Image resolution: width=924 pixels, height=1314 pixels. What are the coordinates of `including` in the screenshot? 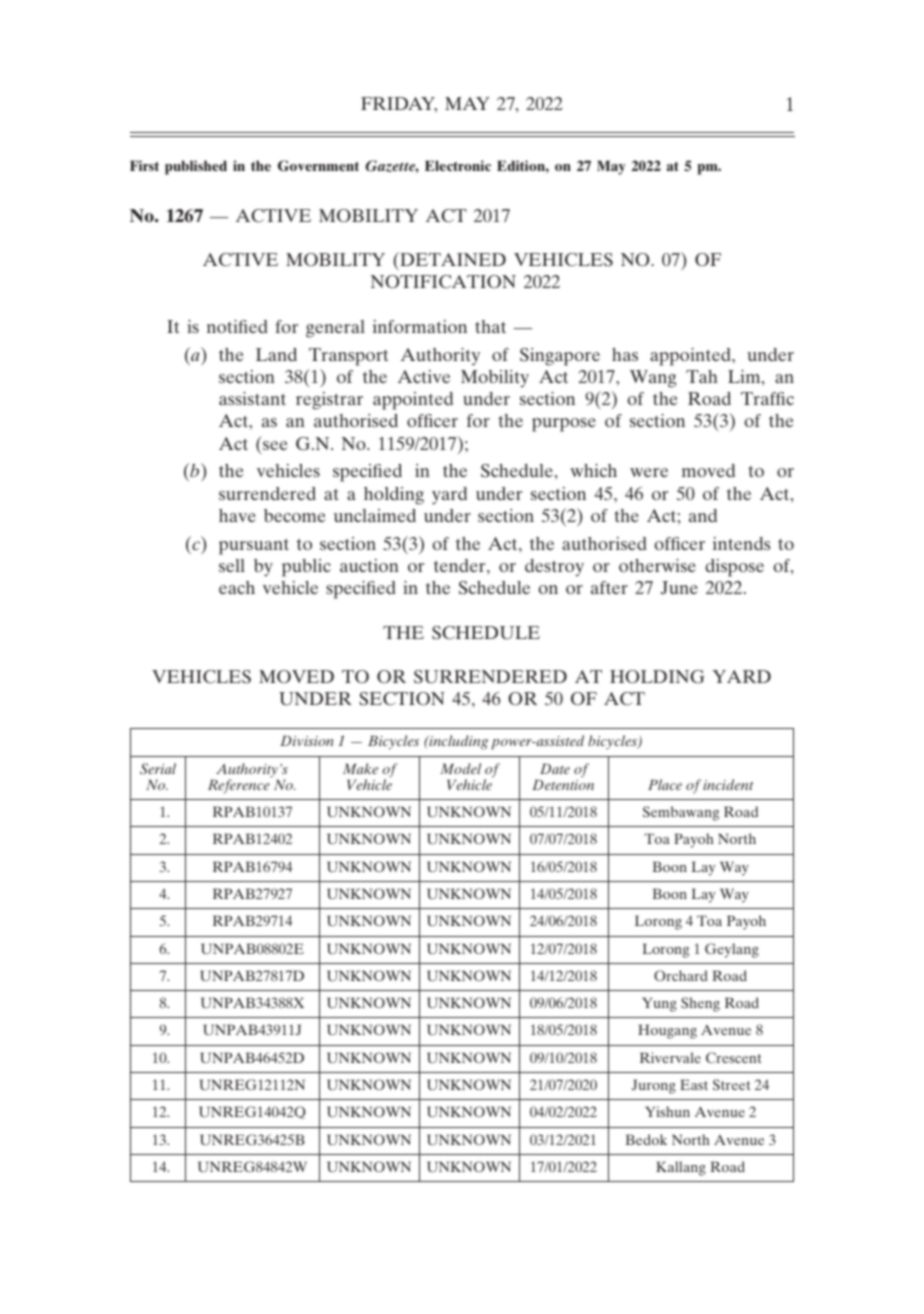 It's located at (457, 742).
